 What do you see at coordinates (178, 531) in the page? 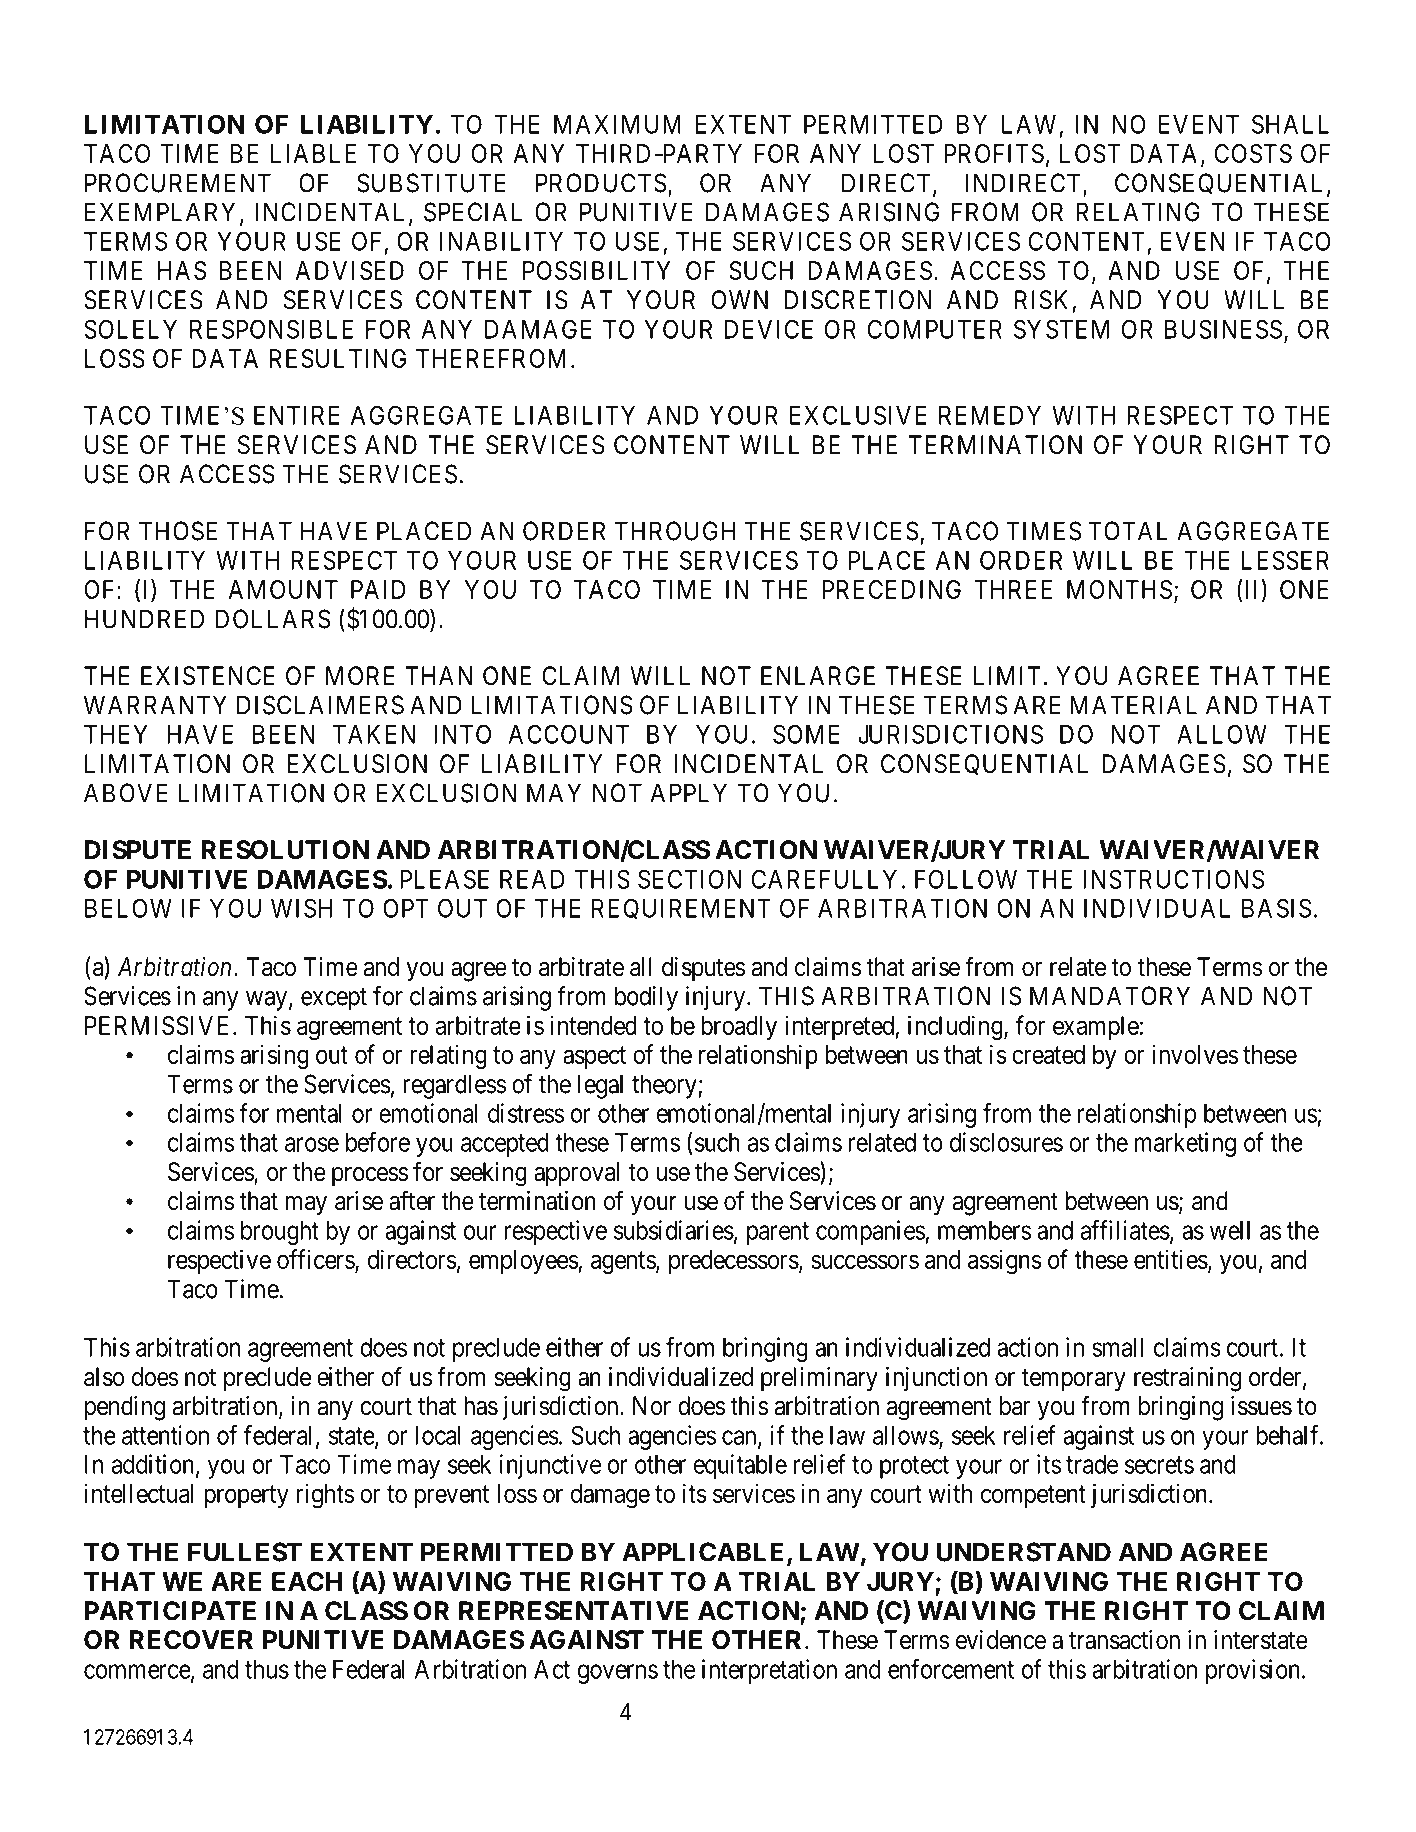
I see `THOSE` at bounding box center [178, 531].
